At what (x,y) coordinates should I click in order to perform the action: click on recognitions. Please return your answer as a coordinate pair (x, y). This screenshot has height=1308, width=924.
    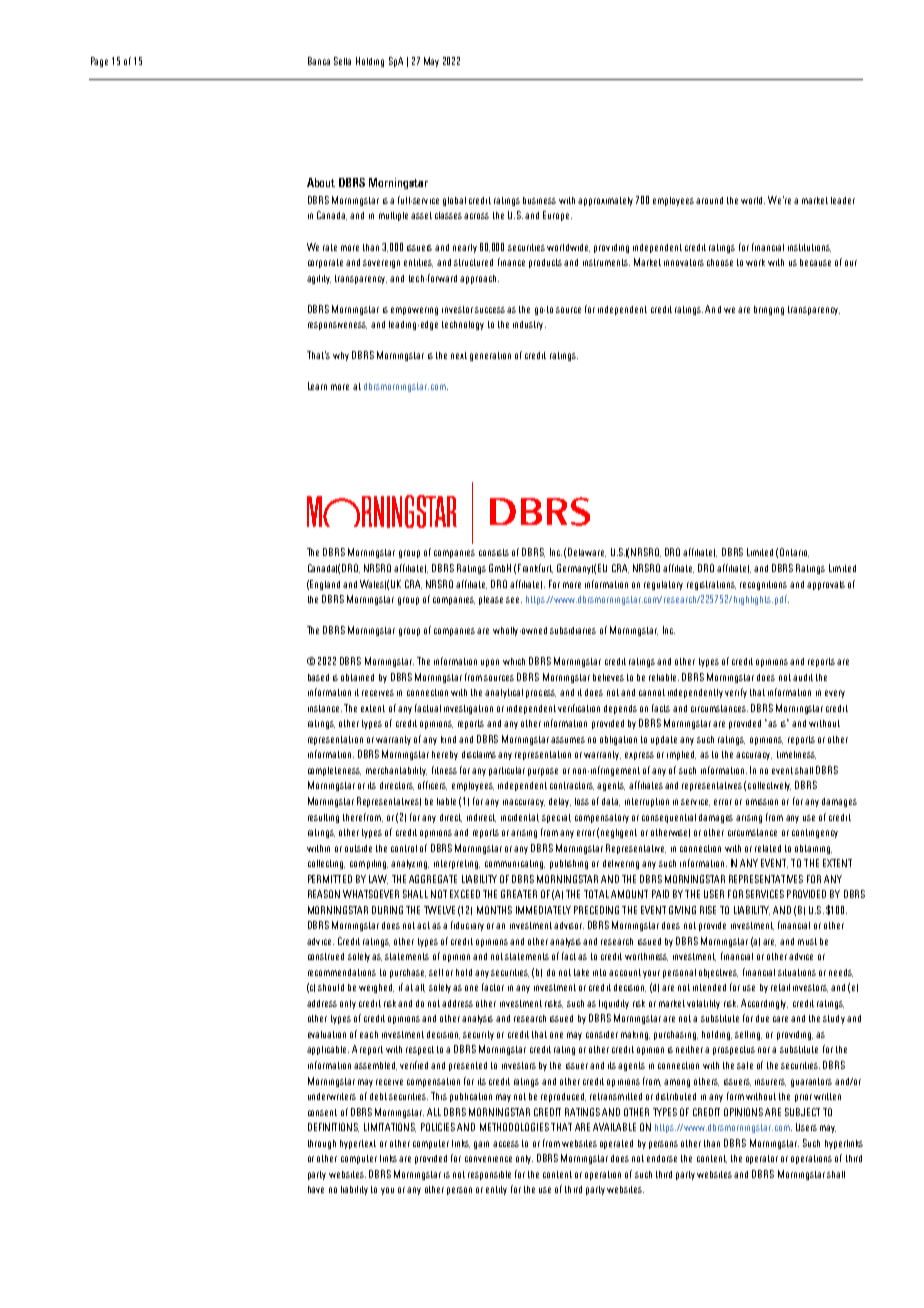
    Looking at the image, I should click on (763, 585).
